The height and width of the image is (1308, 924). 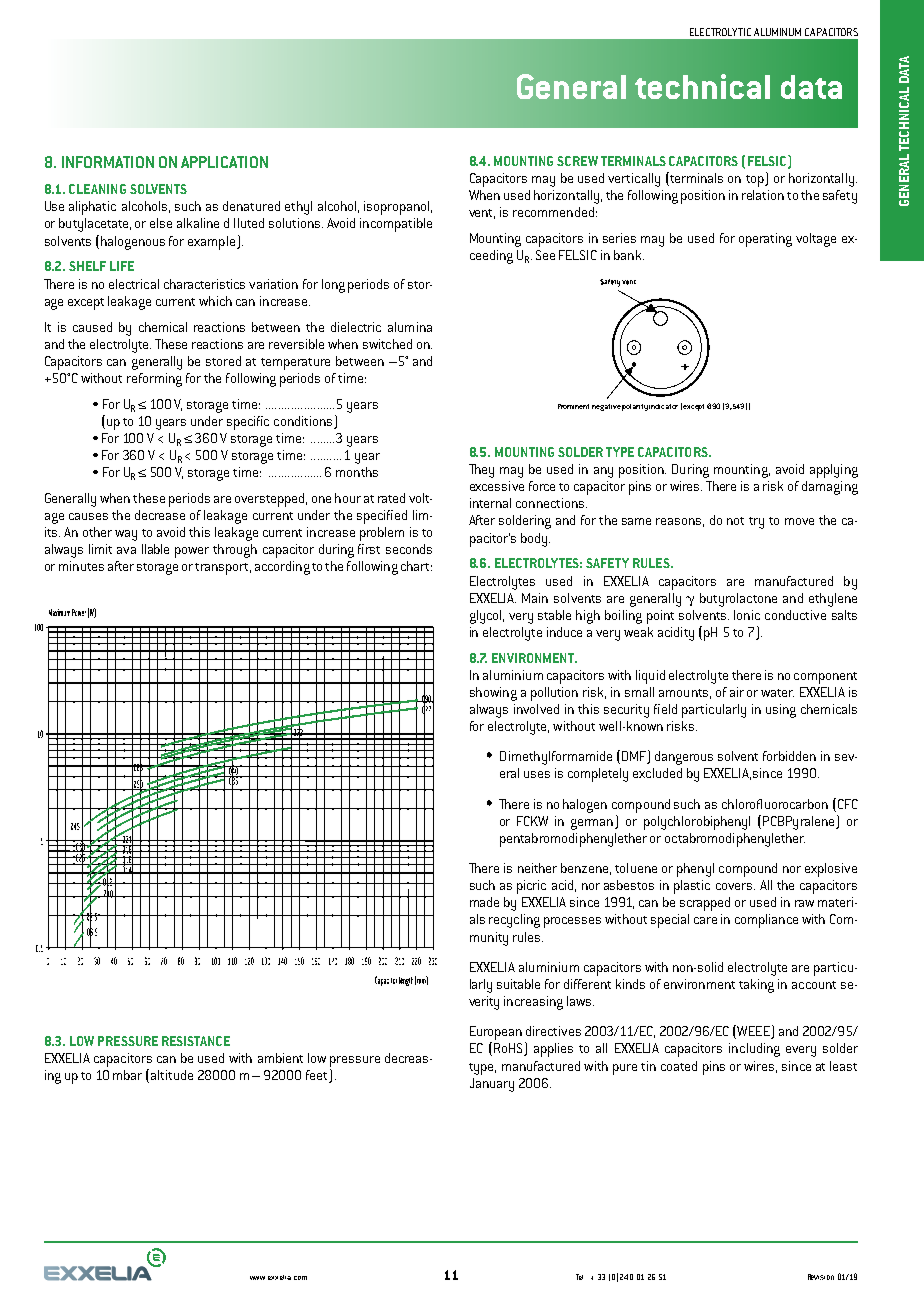 I want to click on incompatible, so click(x=396, y=225).
